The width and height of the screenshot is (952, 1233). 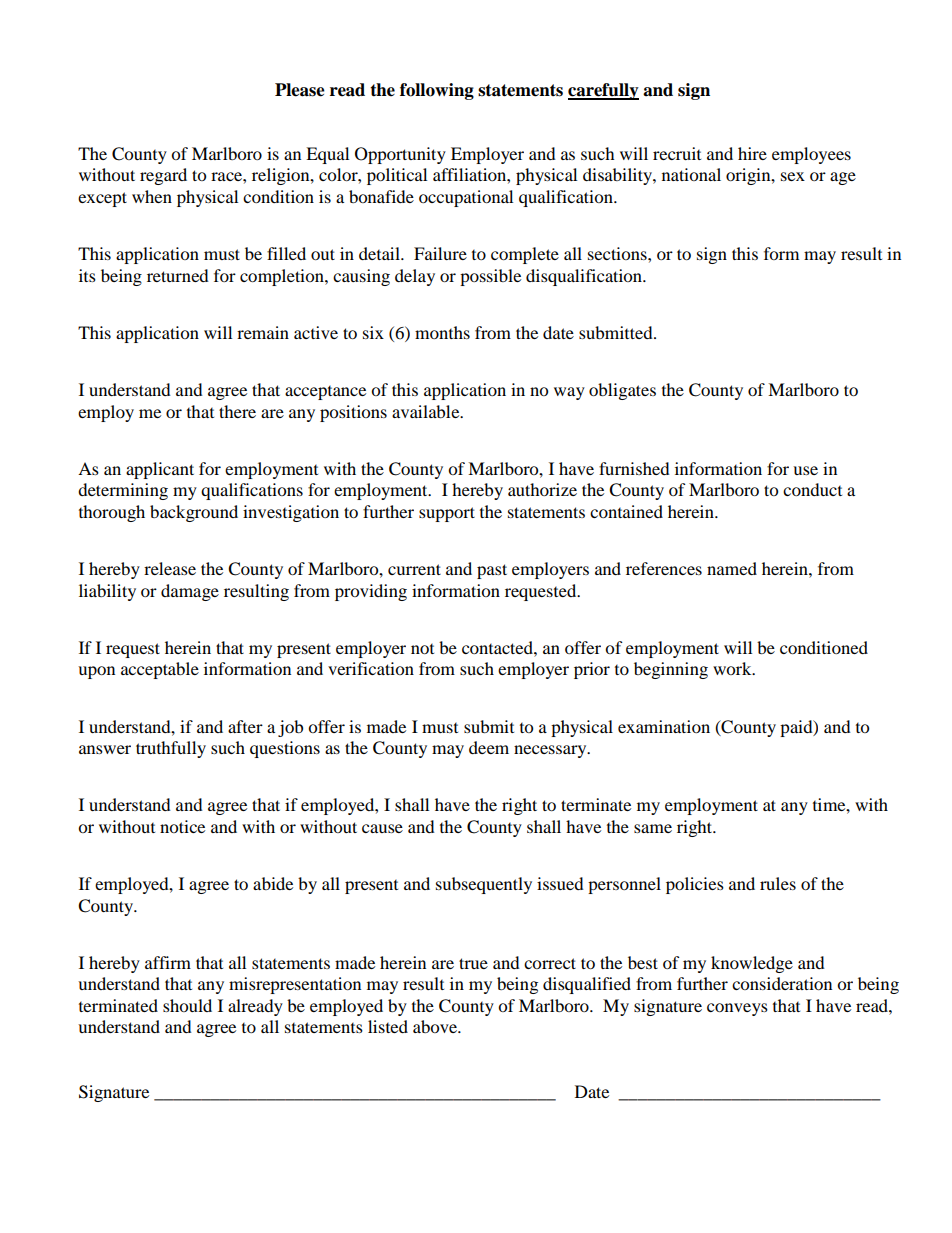 I want to click on delay, so click(x=415, y=277).
